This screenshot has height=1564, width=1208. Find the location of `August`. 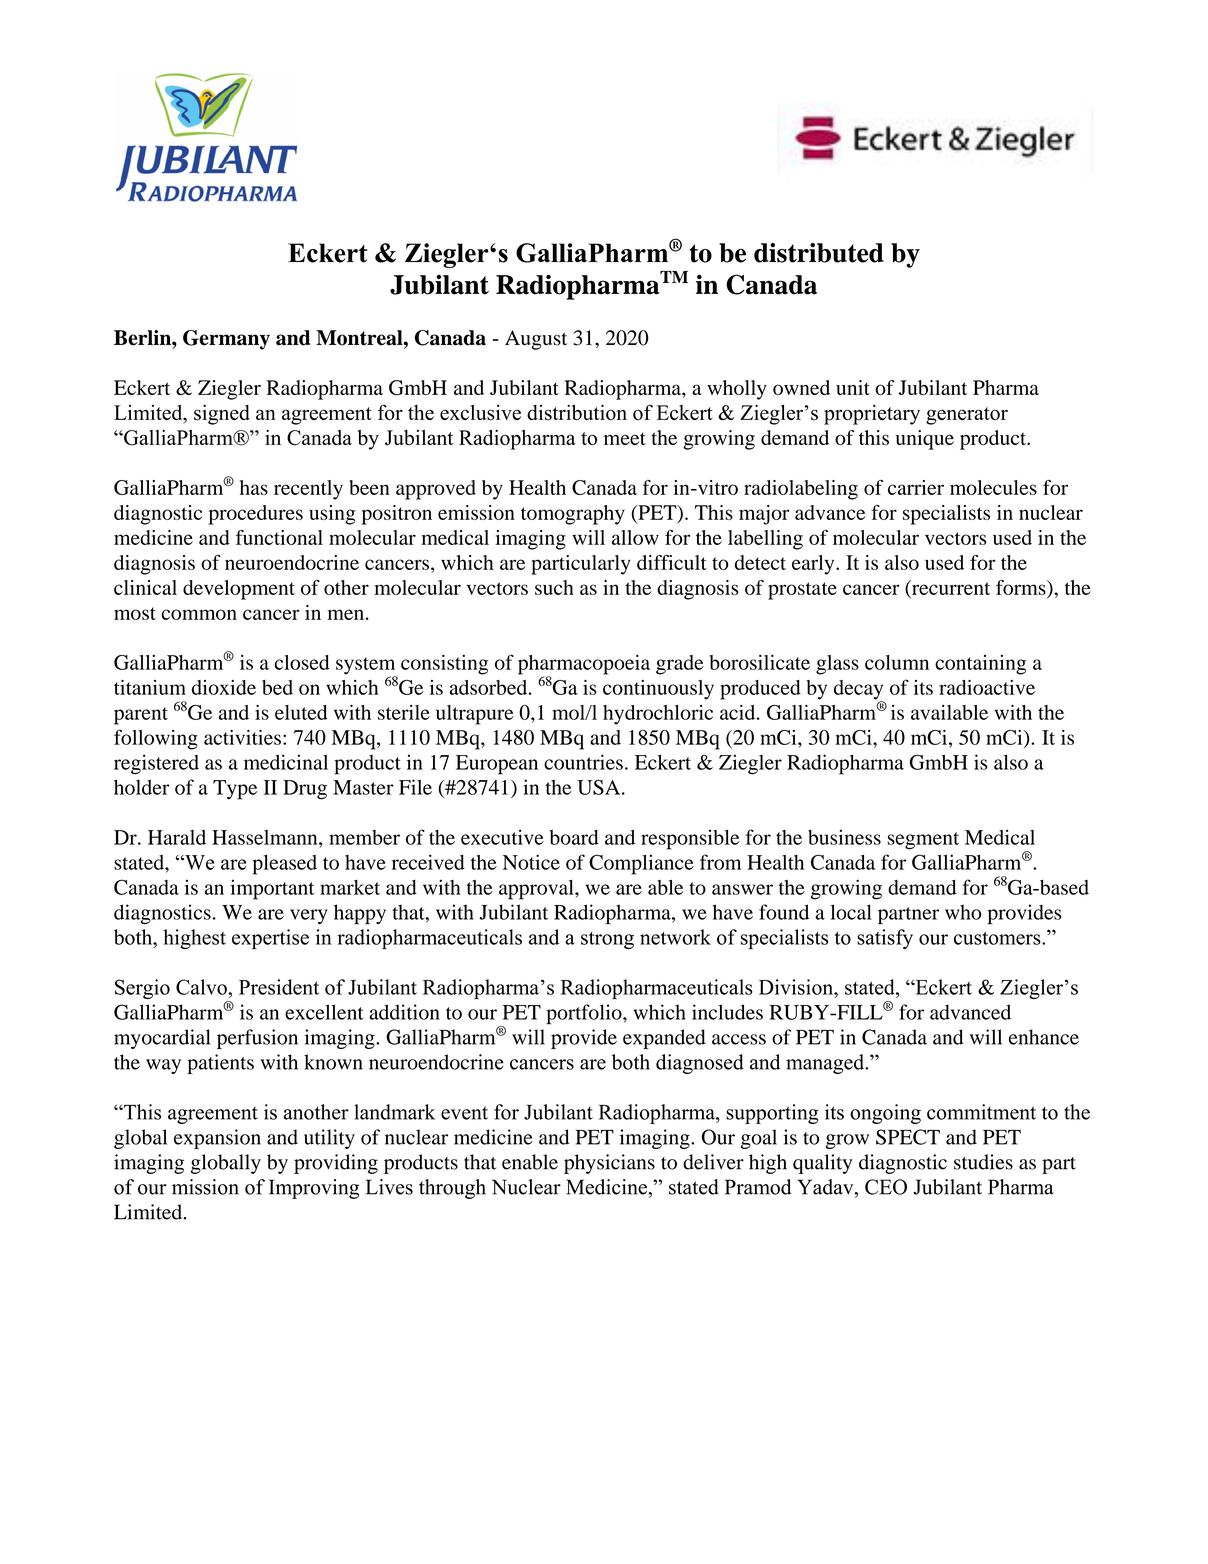

August is located at coordinates (536, 340).
